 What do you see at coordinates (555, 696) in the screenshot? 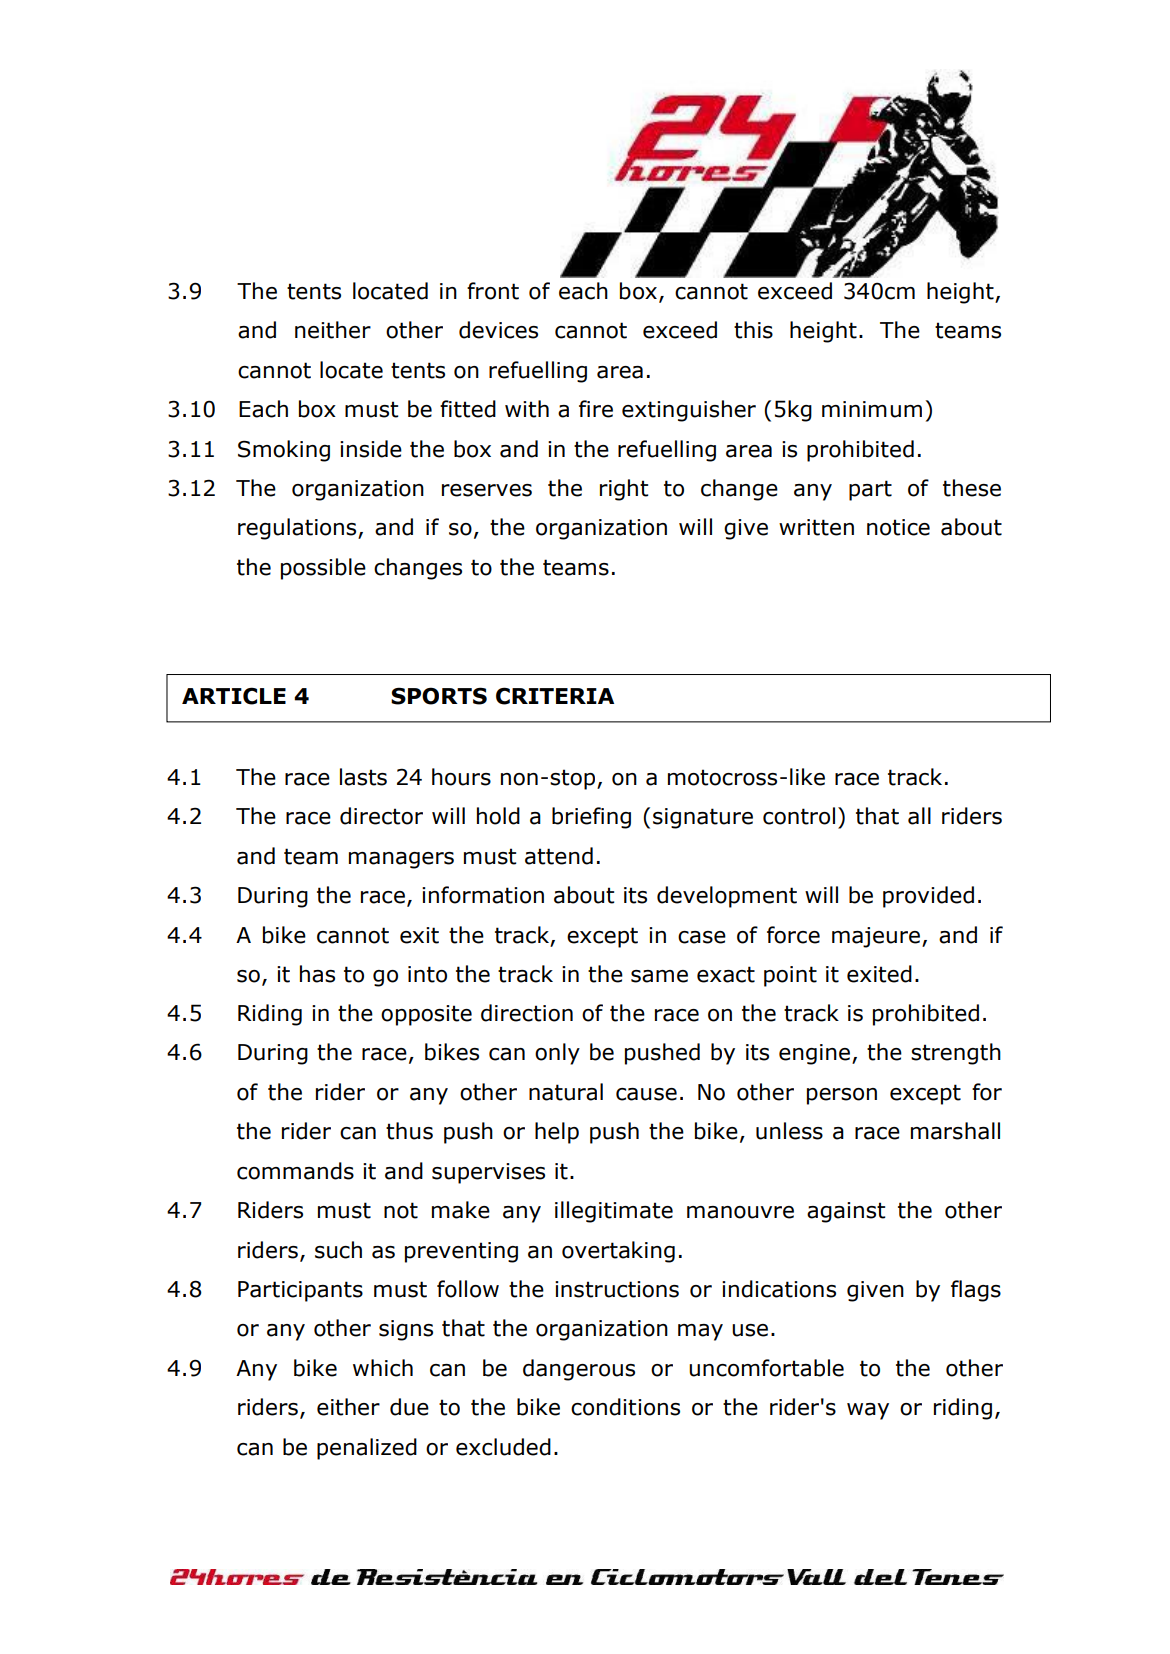
I see `CRITERIA` at bounding box center [555, 696].
